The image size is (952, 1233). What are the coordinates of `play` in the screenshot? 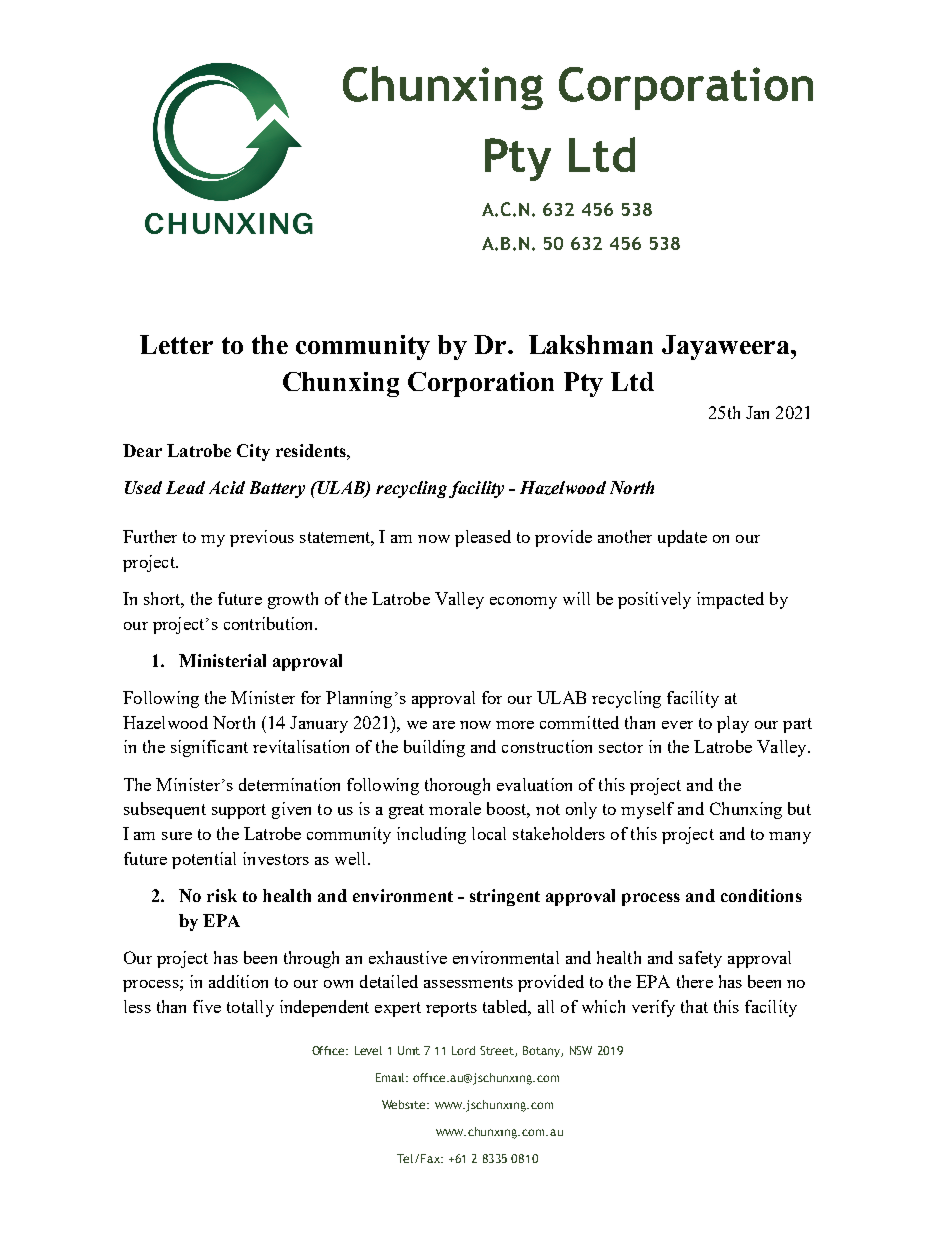 It's located at (733, 724).
